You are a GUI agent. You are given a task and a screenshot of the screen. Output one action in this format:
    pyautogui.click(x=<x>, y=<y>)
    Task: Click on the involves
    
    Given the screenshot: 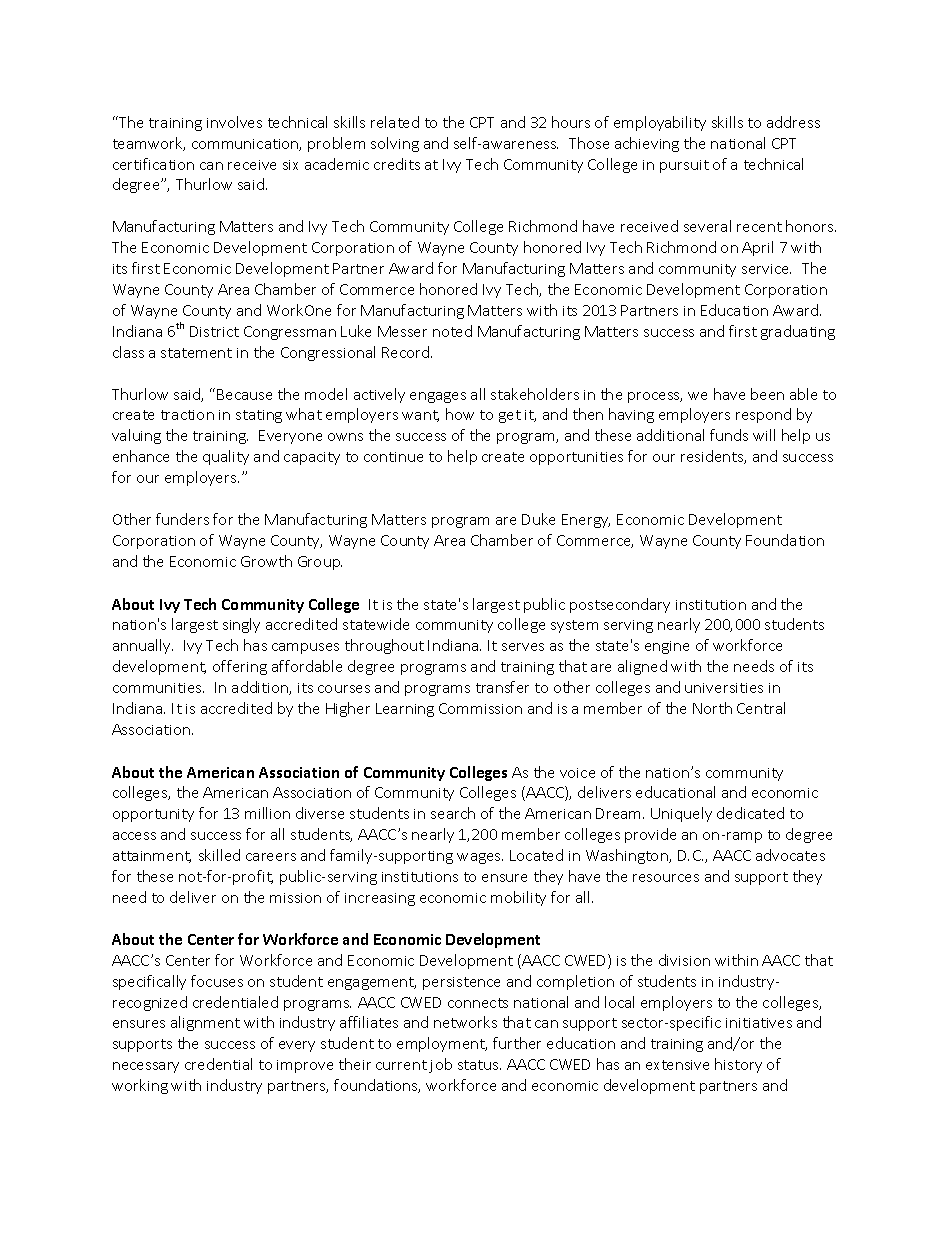 What is the action you would take?
    pyautogui.click(x=234, y=122)
